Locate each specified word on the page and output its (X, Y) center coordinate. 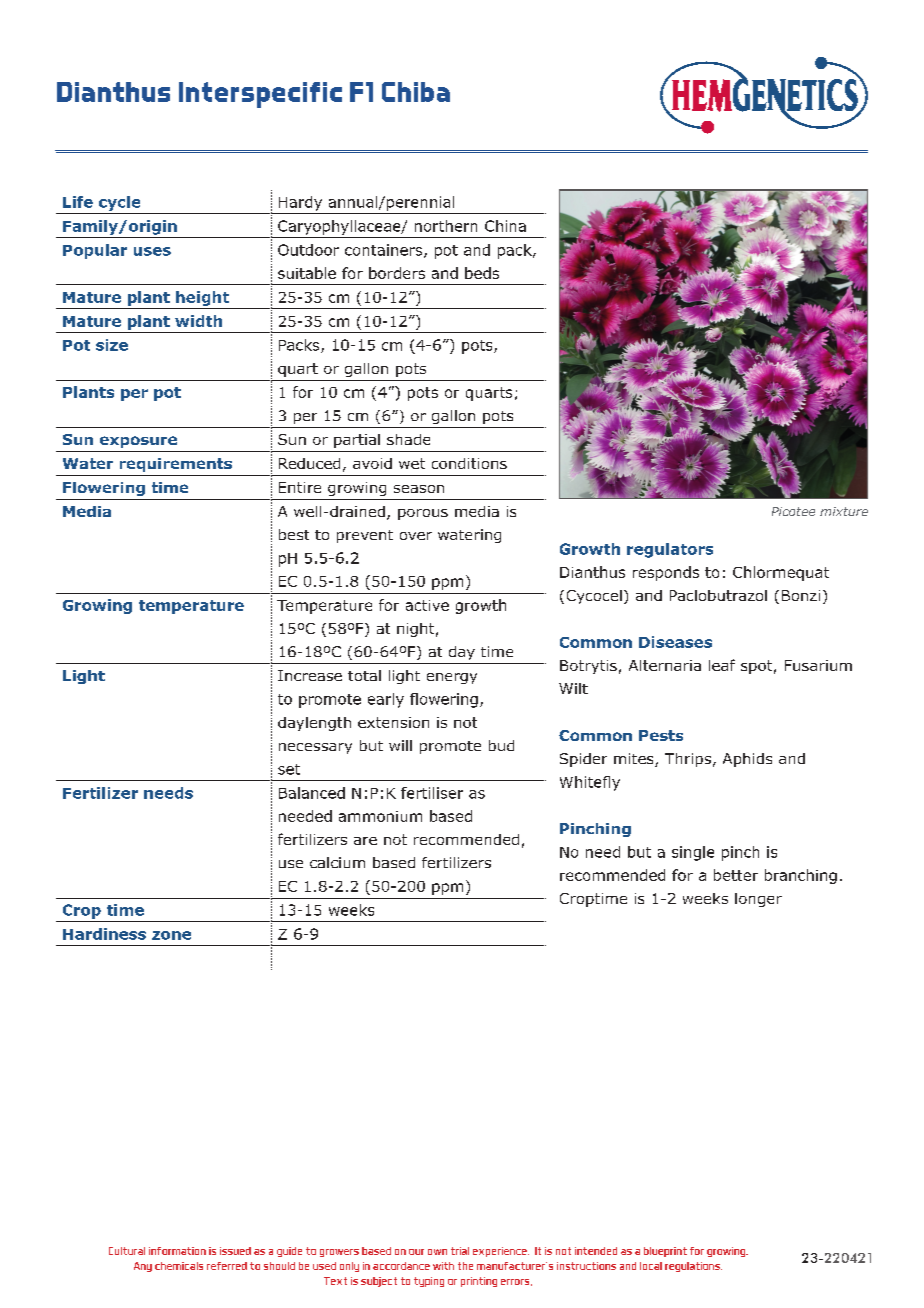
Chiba (416, 92)
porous (423, 514)
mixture (844, 511)
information (177, 1251)
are (365, 841)
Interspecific (260, 95)
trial (460, 1251)
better (736, 875)
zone (171, 935)
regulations (693, 1267)
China (505, 226)
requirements (176, 465)
